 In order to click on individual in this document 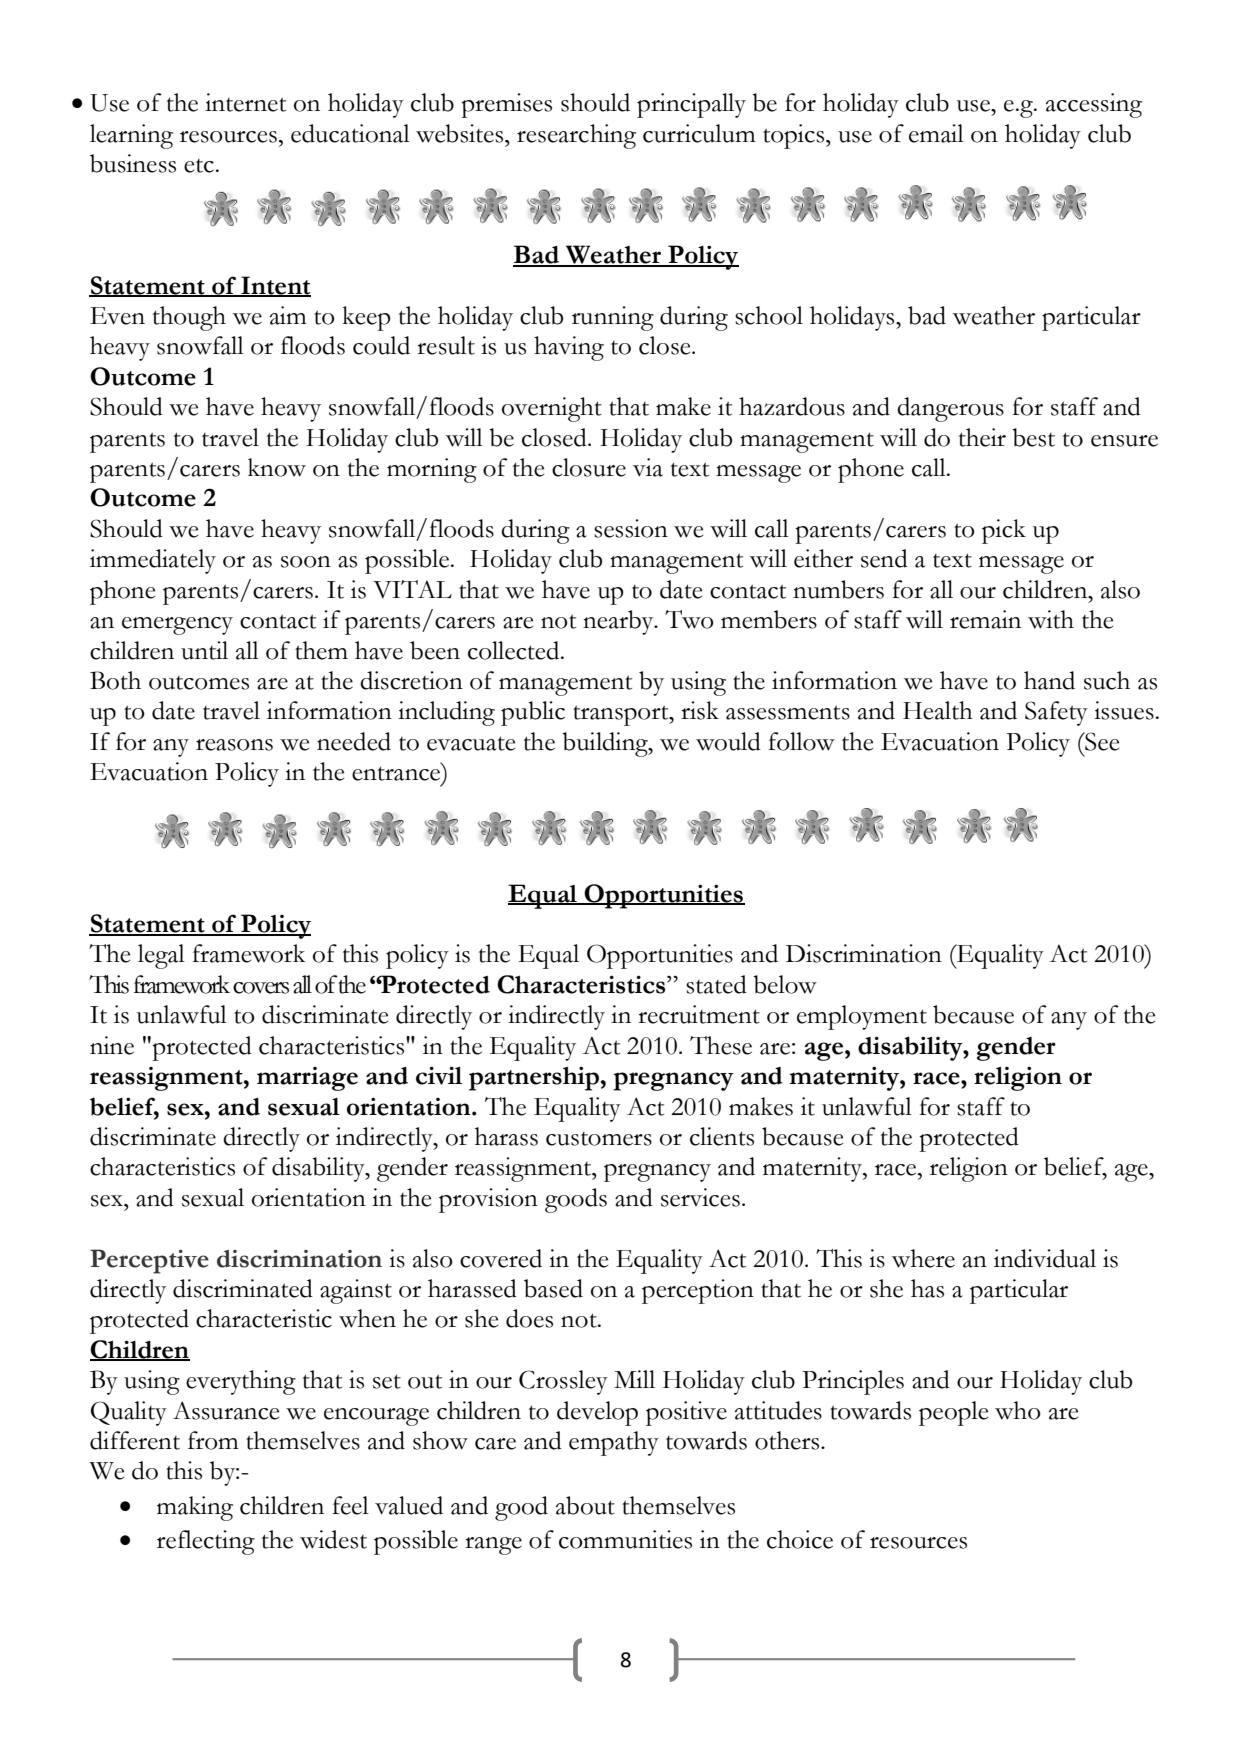, I will do `click(1045, 1258)`.
